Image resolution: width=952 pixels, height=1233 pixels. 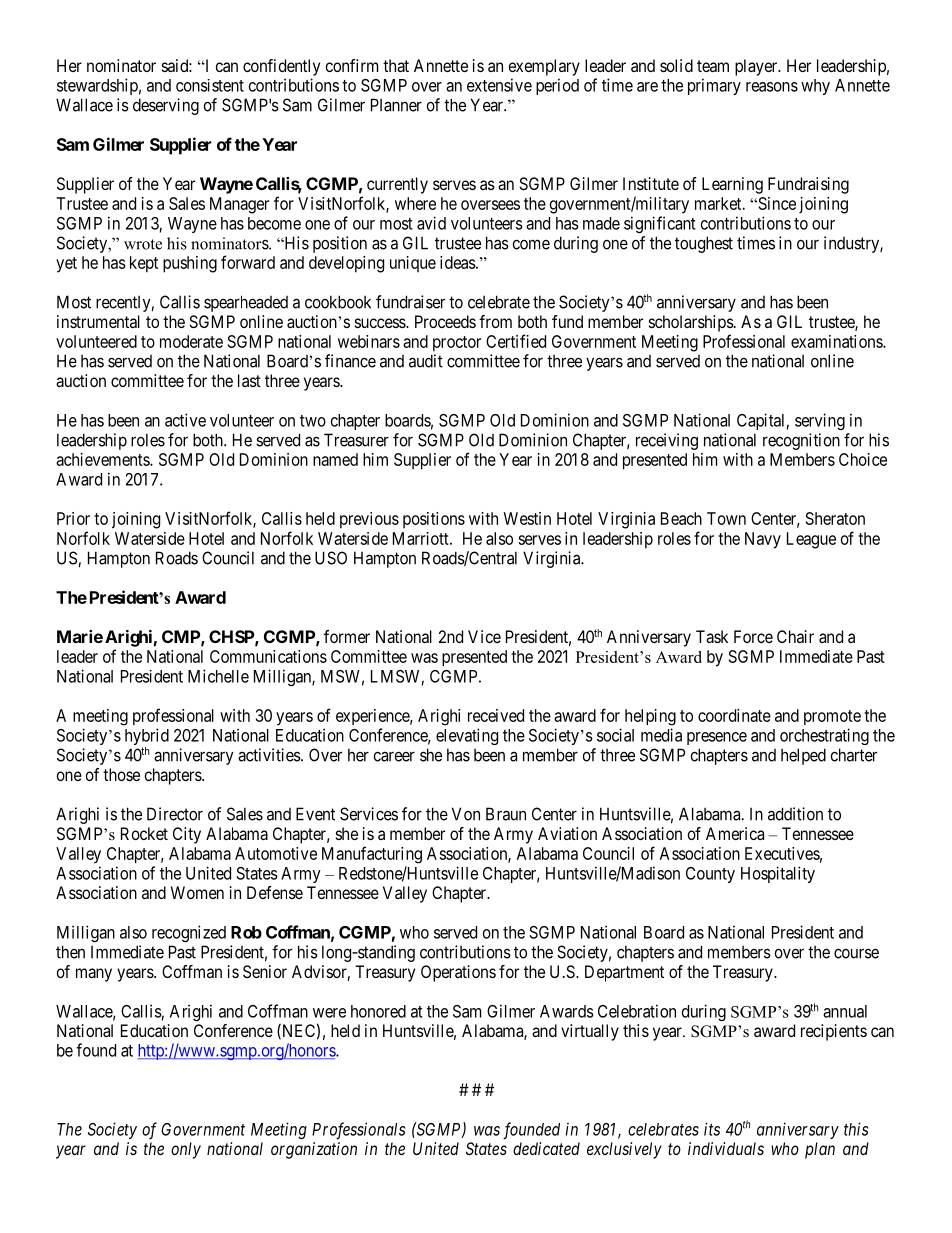 I want to click on Westin, so click(x=527, y=518).
